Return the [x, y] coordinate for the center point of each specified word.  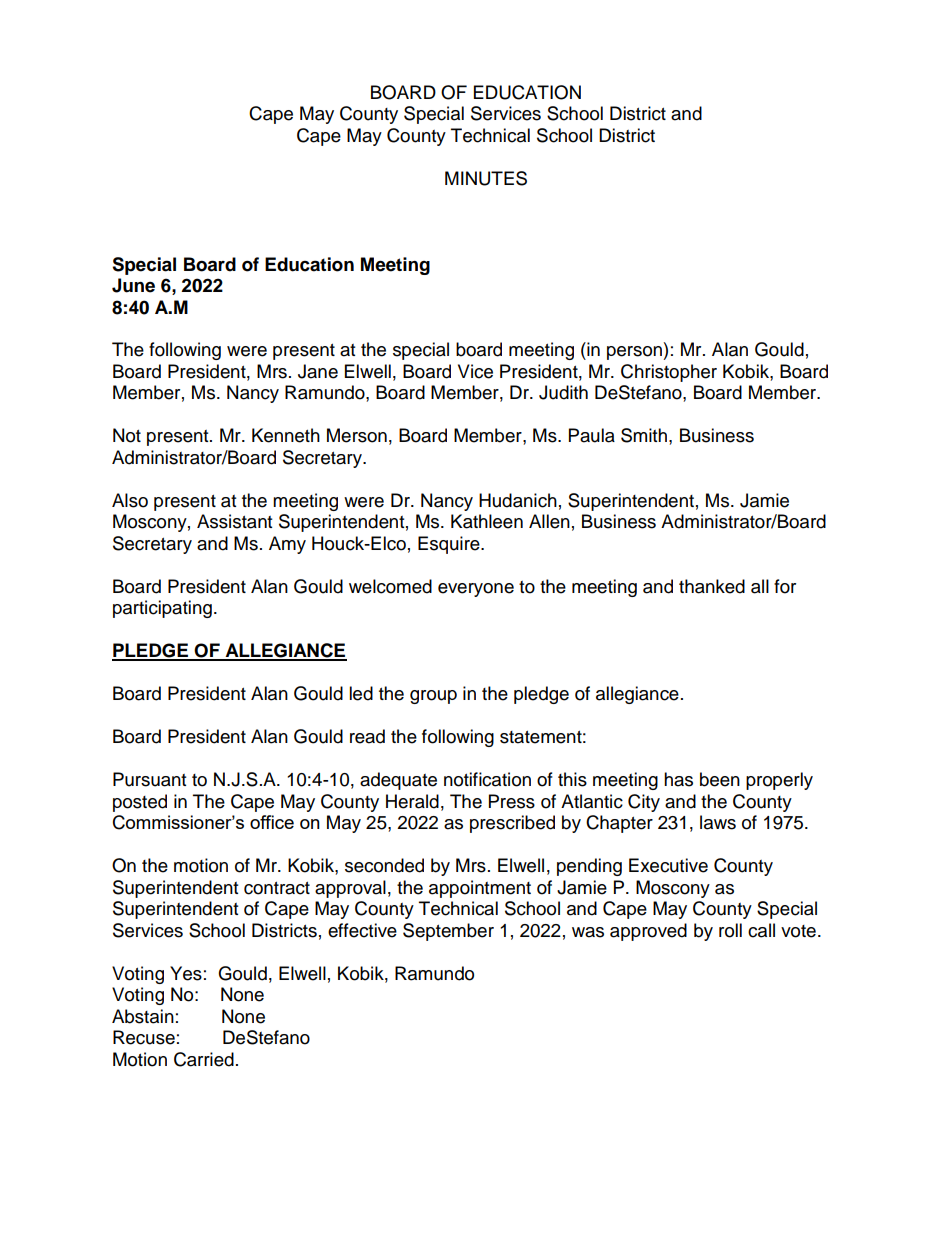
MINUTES [486, 178]
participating [162, 609]
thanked [712, 586]
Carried [204, 1059]
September [448, 932]
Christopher [669, 373]
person [635, 353]
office [272, 822]
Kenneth [286, 435]
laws [718, 822]
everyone [476, 590]
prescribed [512, 824]
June [133, 285]
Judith [563, 392]
